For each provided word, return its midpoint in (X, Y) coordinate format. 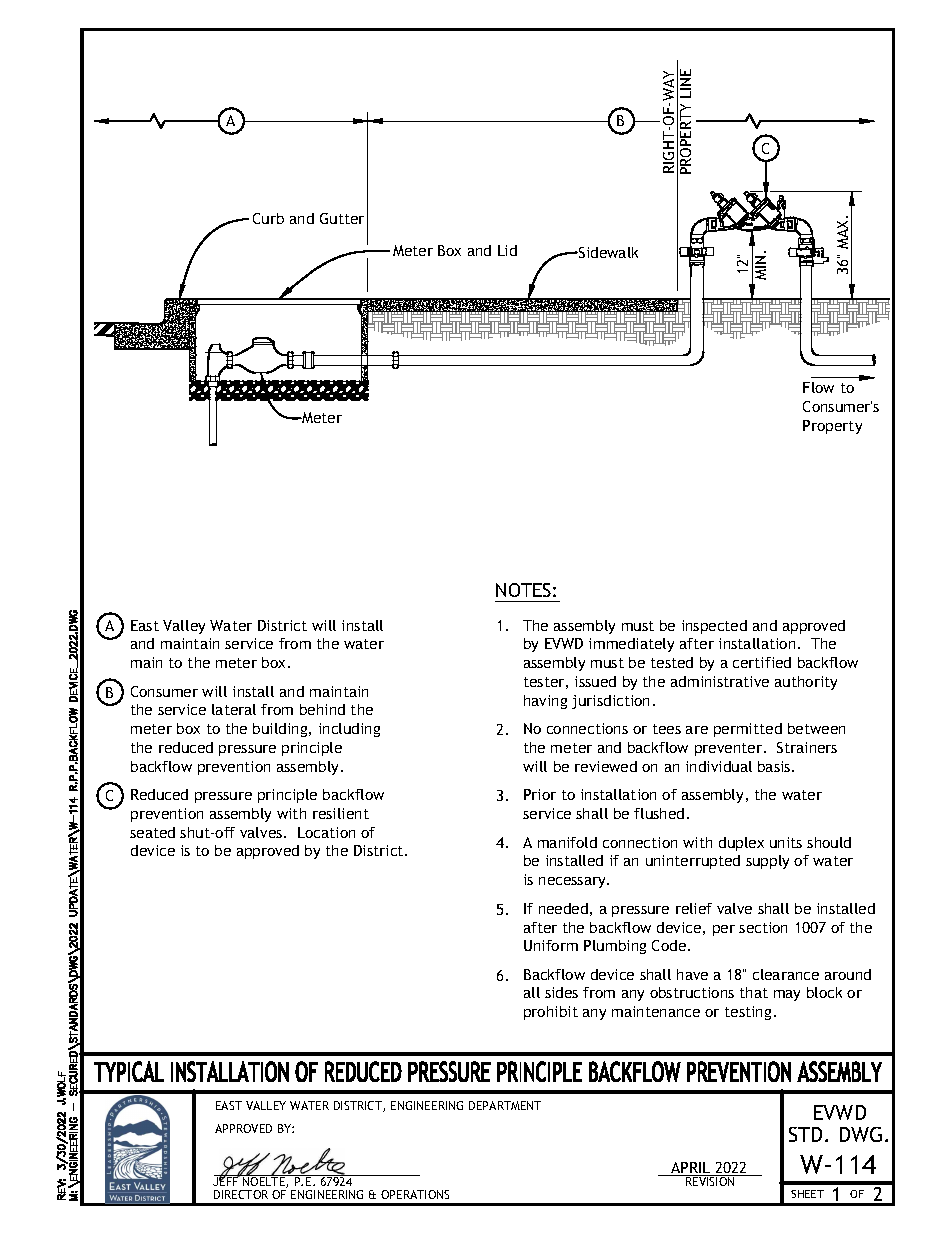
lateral (234, 709)
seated (152, 832)
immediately (631, 645)
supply (767, 862)
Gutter (342, 218)
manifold (567, 842)
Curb (268, 218)
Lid (507, 250)
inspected (714, 627)
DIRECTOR (241, 1194)
